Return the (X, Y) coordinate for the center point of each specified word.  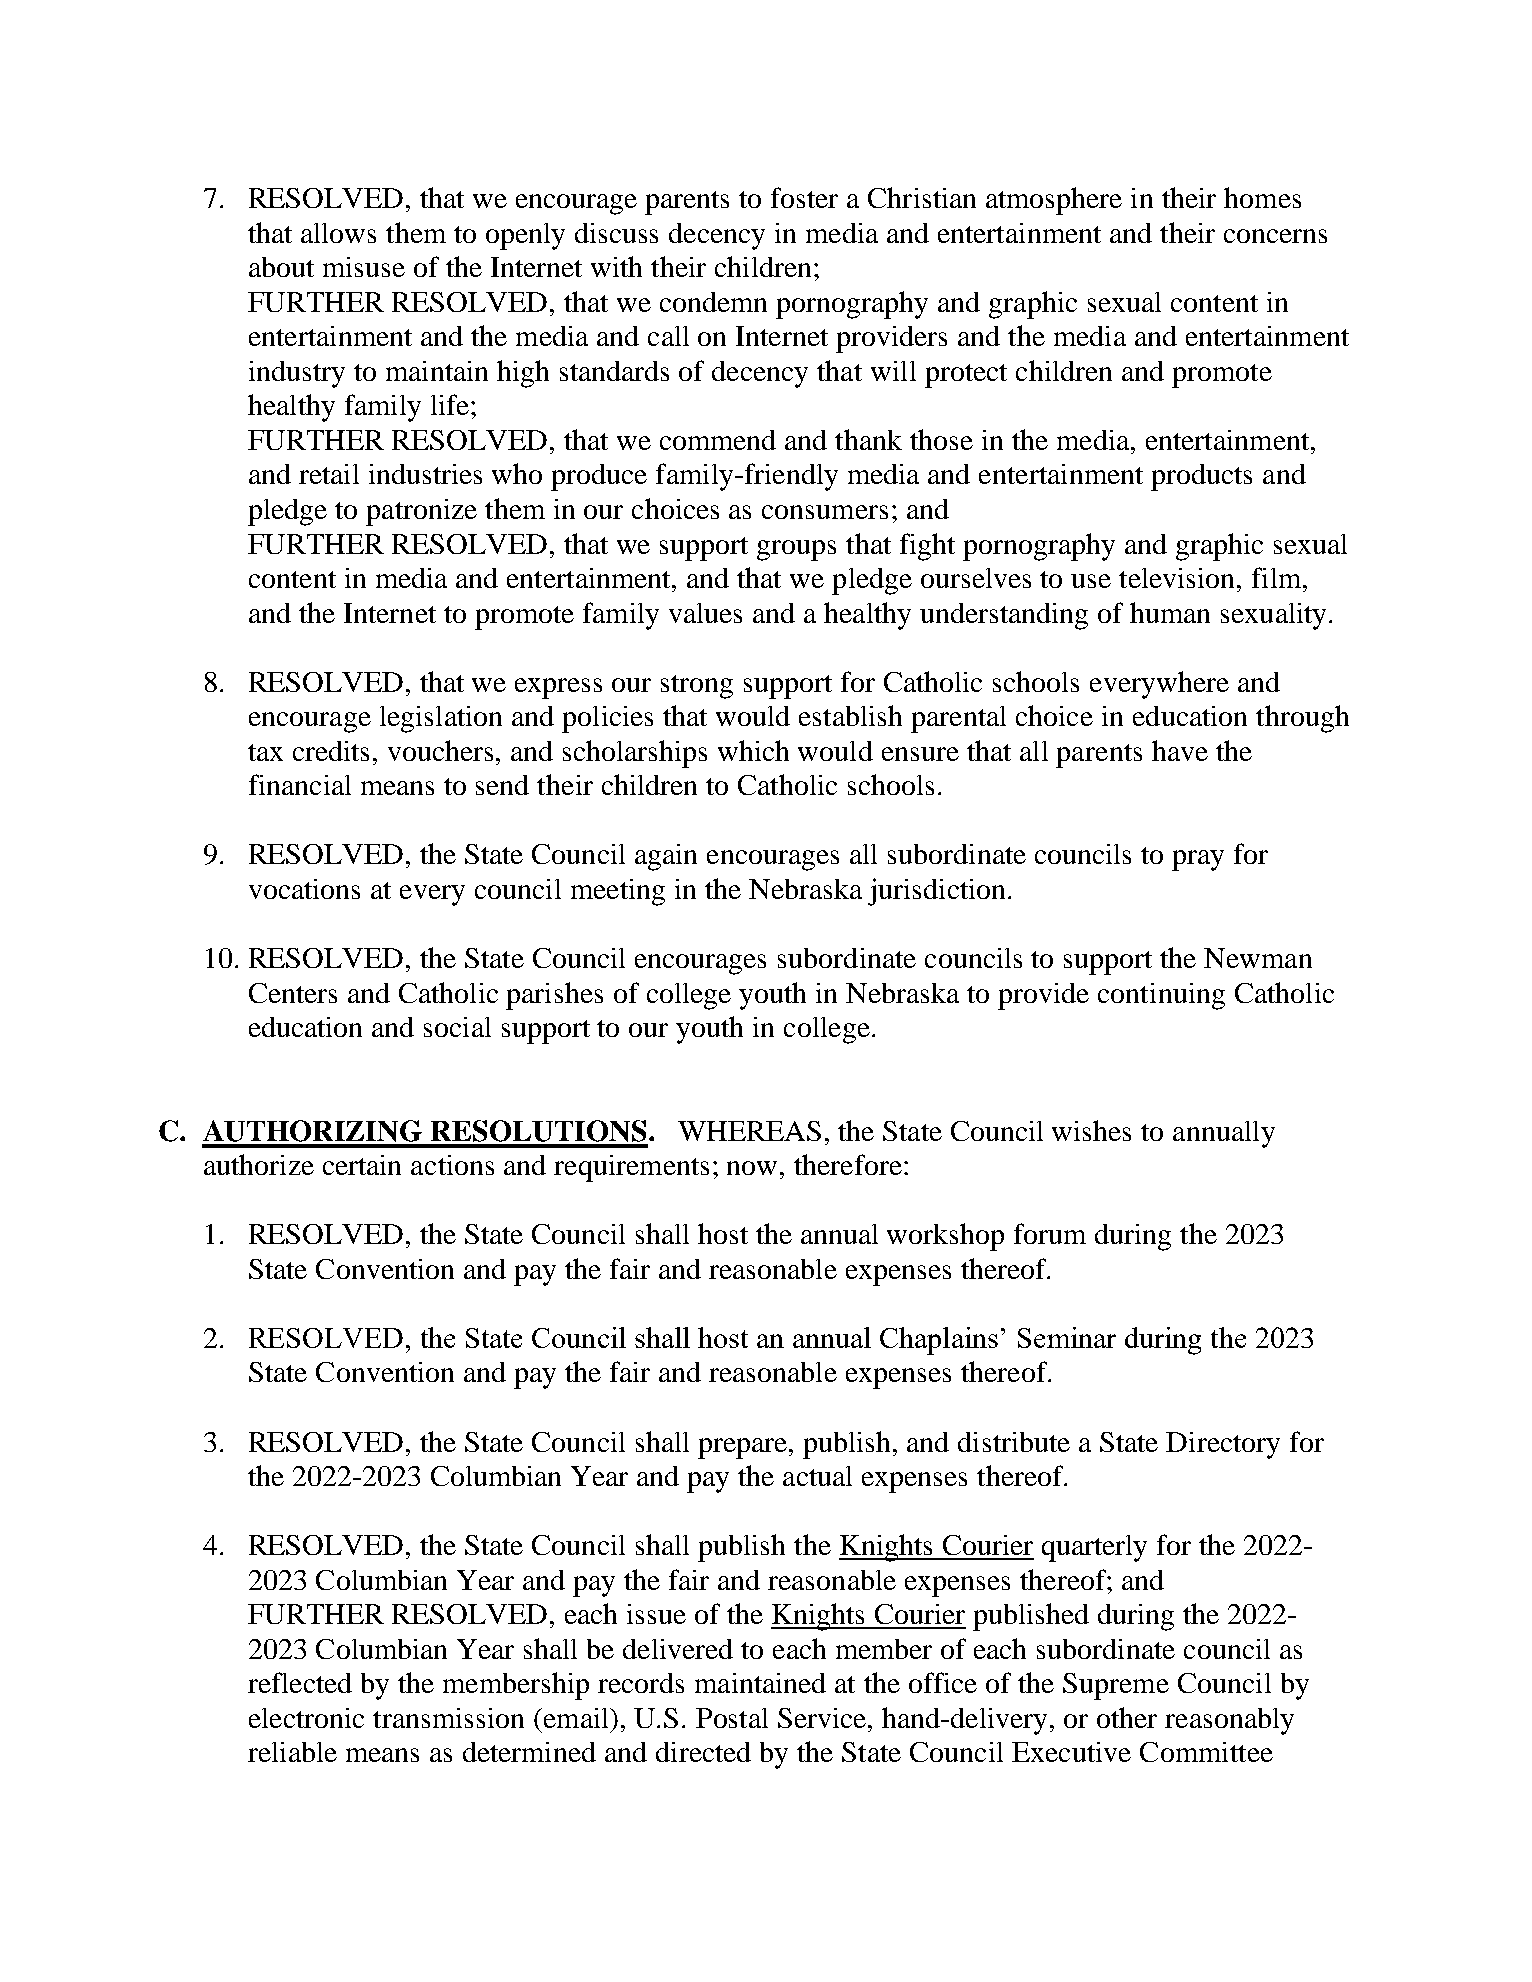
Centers (293, 993)
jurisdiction (938, 892)
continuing (1161, 996)
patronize (421, 512)
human (1170, 612)
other (1127, 1717)
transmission (448, 1718)
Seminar (1067, 1337)
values (705, 613)
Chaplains (939, 1341)
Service (823, 1718)
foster (804, 197)
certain (362, 1165)
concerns (1275, 236)
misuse (364, 267)
